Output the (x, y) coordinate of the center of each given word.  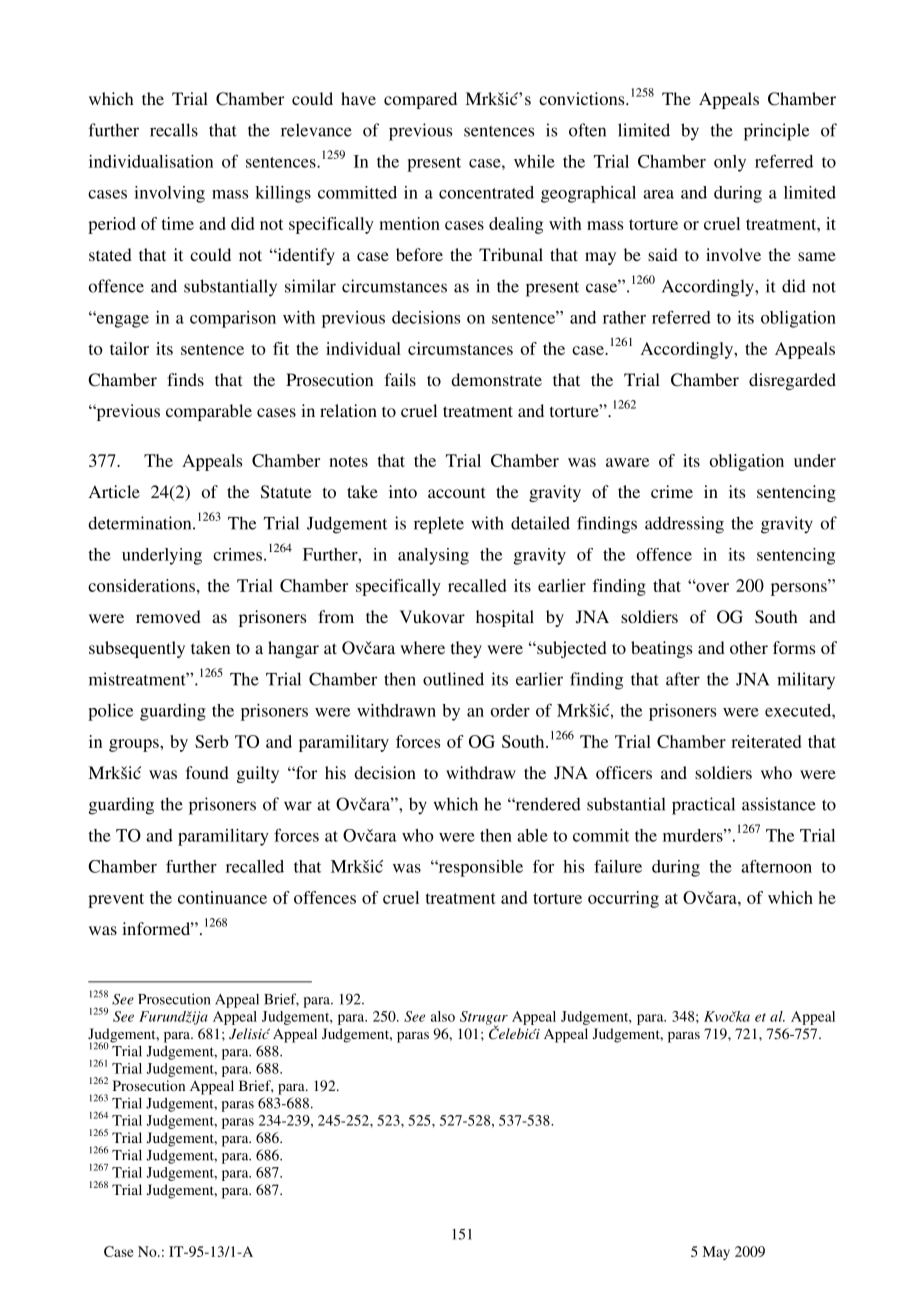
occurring (623, 899)
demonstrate (496, 379)
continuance (222, 897)
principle (776, 132)
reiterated (766, 741)
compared (420, 100)
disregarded (792, 381)
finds (185, 379)
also (443, 1016)
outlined (453, 679)
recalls (174, 130)
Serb (211, 741)
